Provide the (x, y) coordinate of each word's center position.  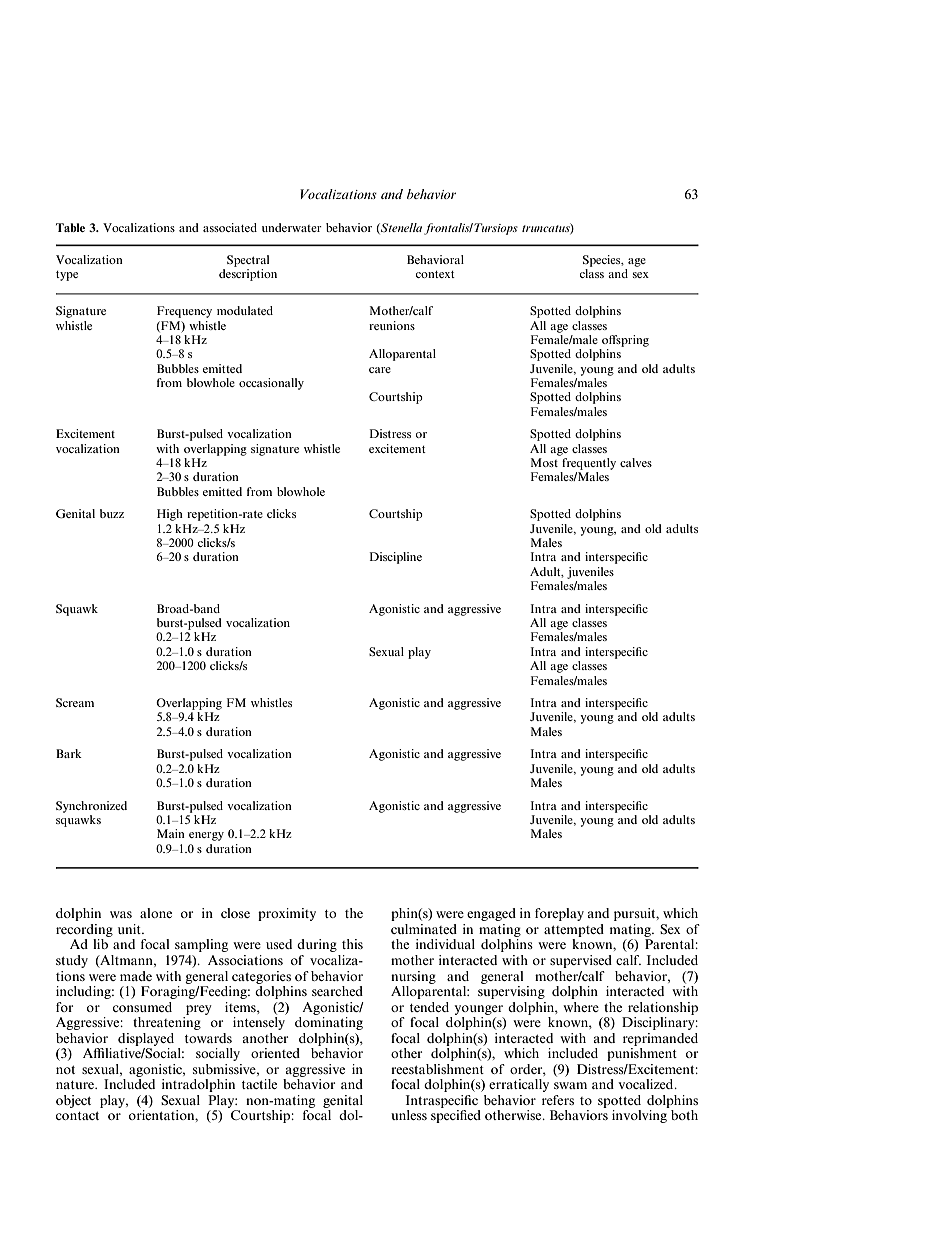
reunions (392, 325)
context (435, 274)
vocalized (647, 1084)
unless (409, 1115)
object (73, 1101)
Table (70, 227)
